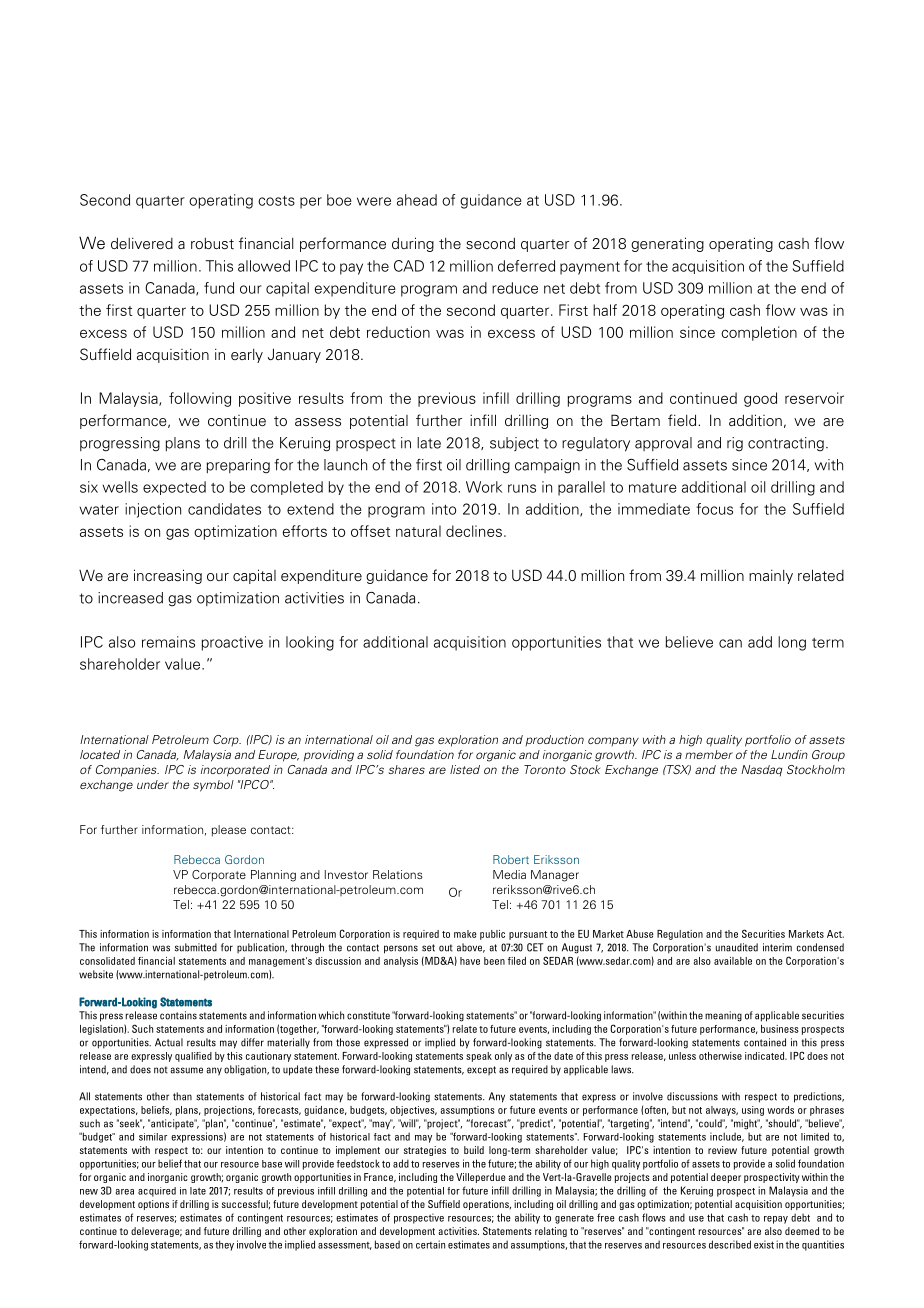 This page has height=1308, width=924. Describe the element at coordinates (127, 771) in the page. I see `Companies` at that location.
